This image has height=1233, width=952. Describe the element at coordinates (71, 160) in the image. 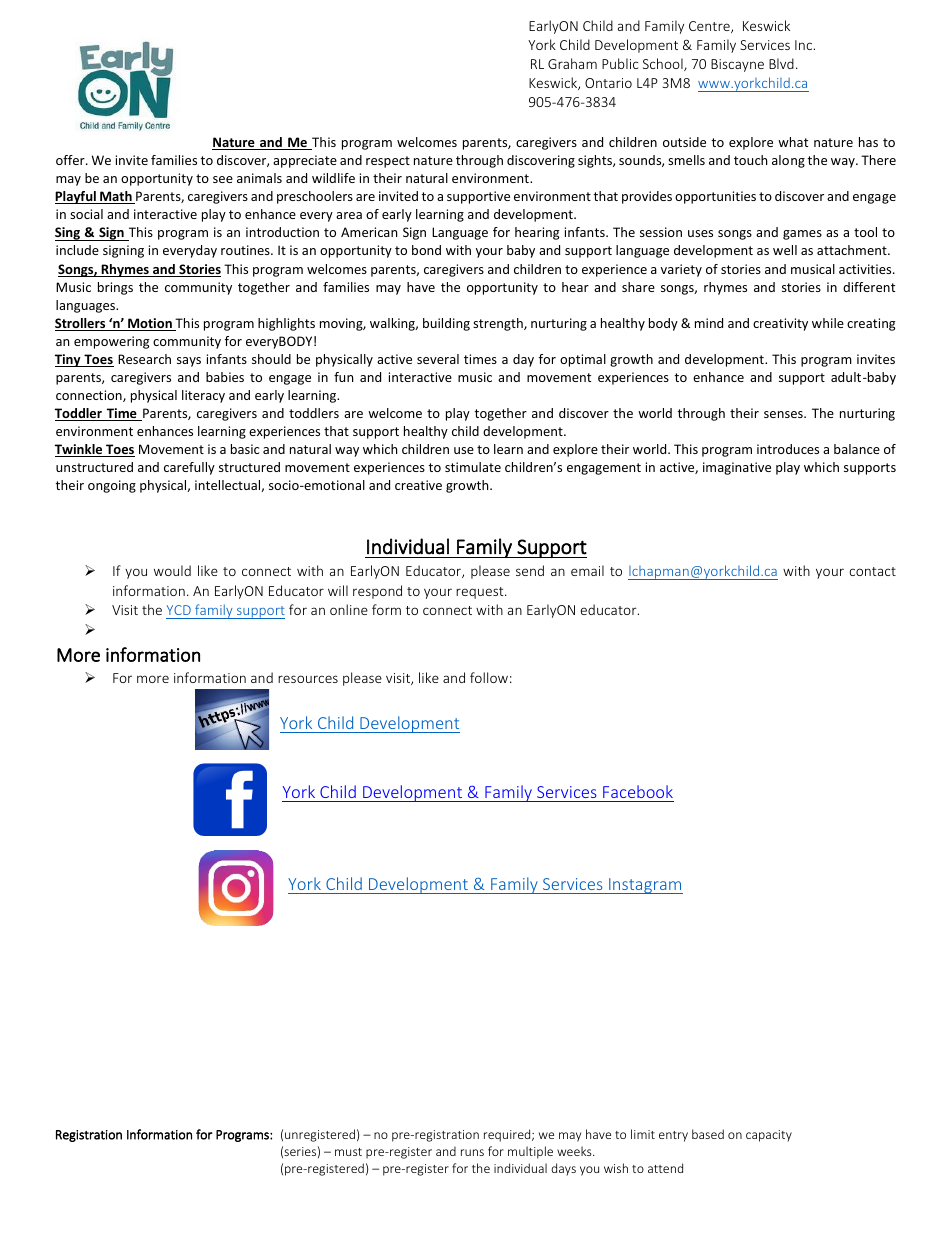

I see `offer` at that location.
